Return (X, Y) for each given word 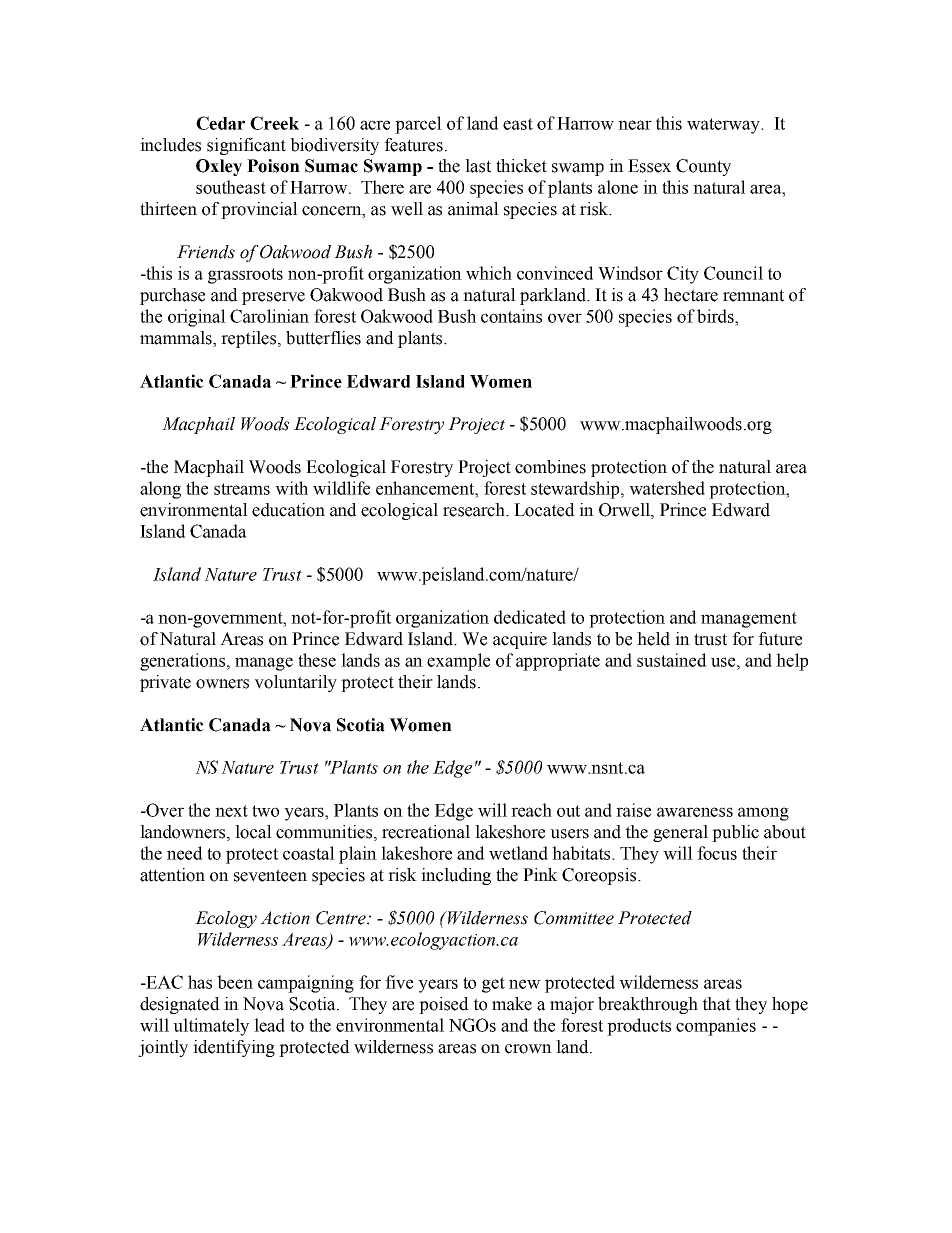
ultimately (211, 1027)
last (478, 166)
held (653, 639)
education (288, 510)
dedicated (530, 617)
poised (444, 1005)
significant (246, 146)
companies (716, 1027)
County (703, 167)
